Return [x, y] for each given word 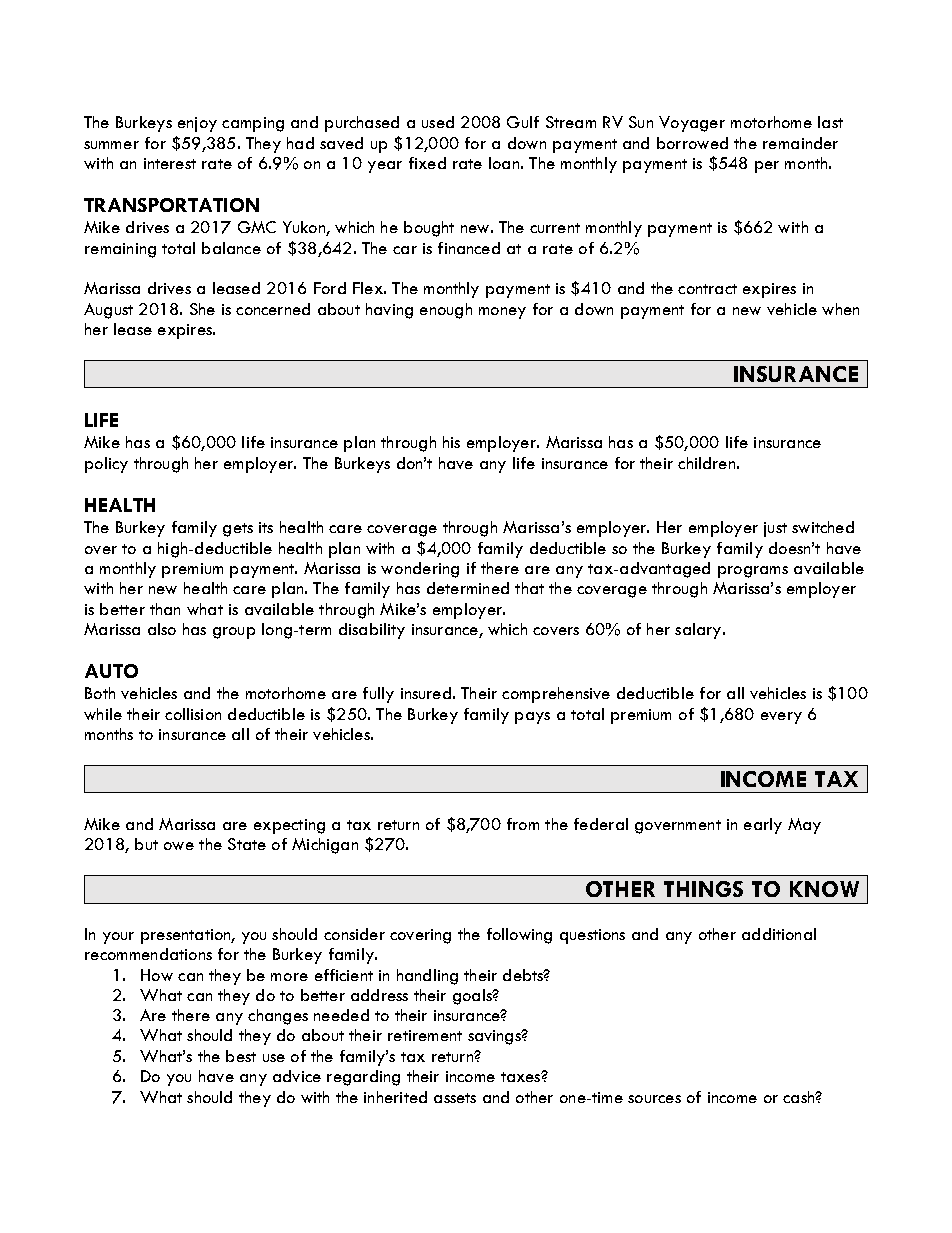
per [767, 167]
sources [654, 1099]
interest [170, 163]
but [146, 844]
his [451, 442]
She [202, 309]
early [763, 826]
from [523, 824]
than [165, 609]
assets [455, 1098]
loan [504, 163]
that [529, 588]
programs [753, 572]
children [706, 463]
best [241, 1056]
